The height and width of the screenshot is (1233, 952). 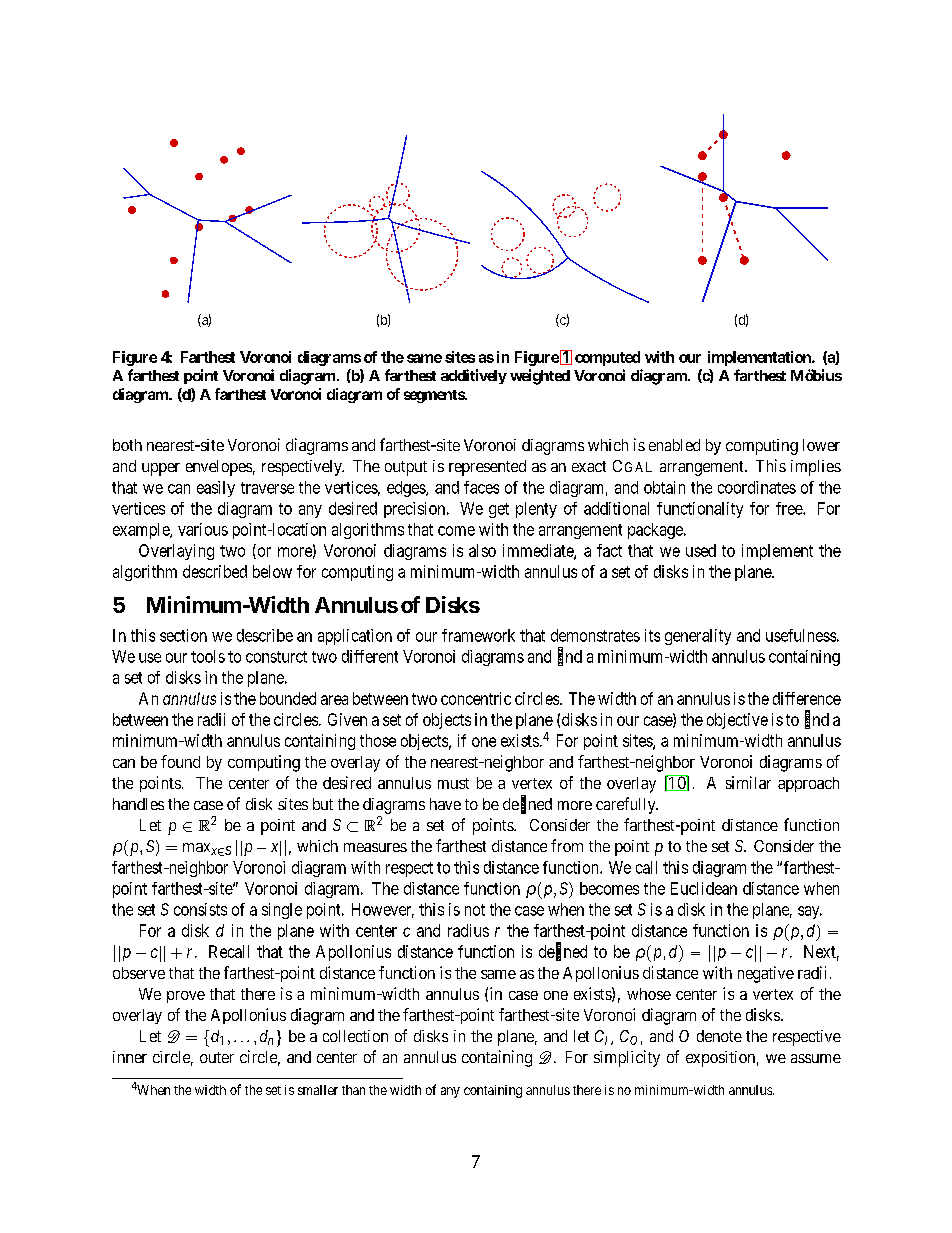 What do you see at coordinates (737, 721) in the screenshot?
I see `objective` at bounding box center [737, 721].
